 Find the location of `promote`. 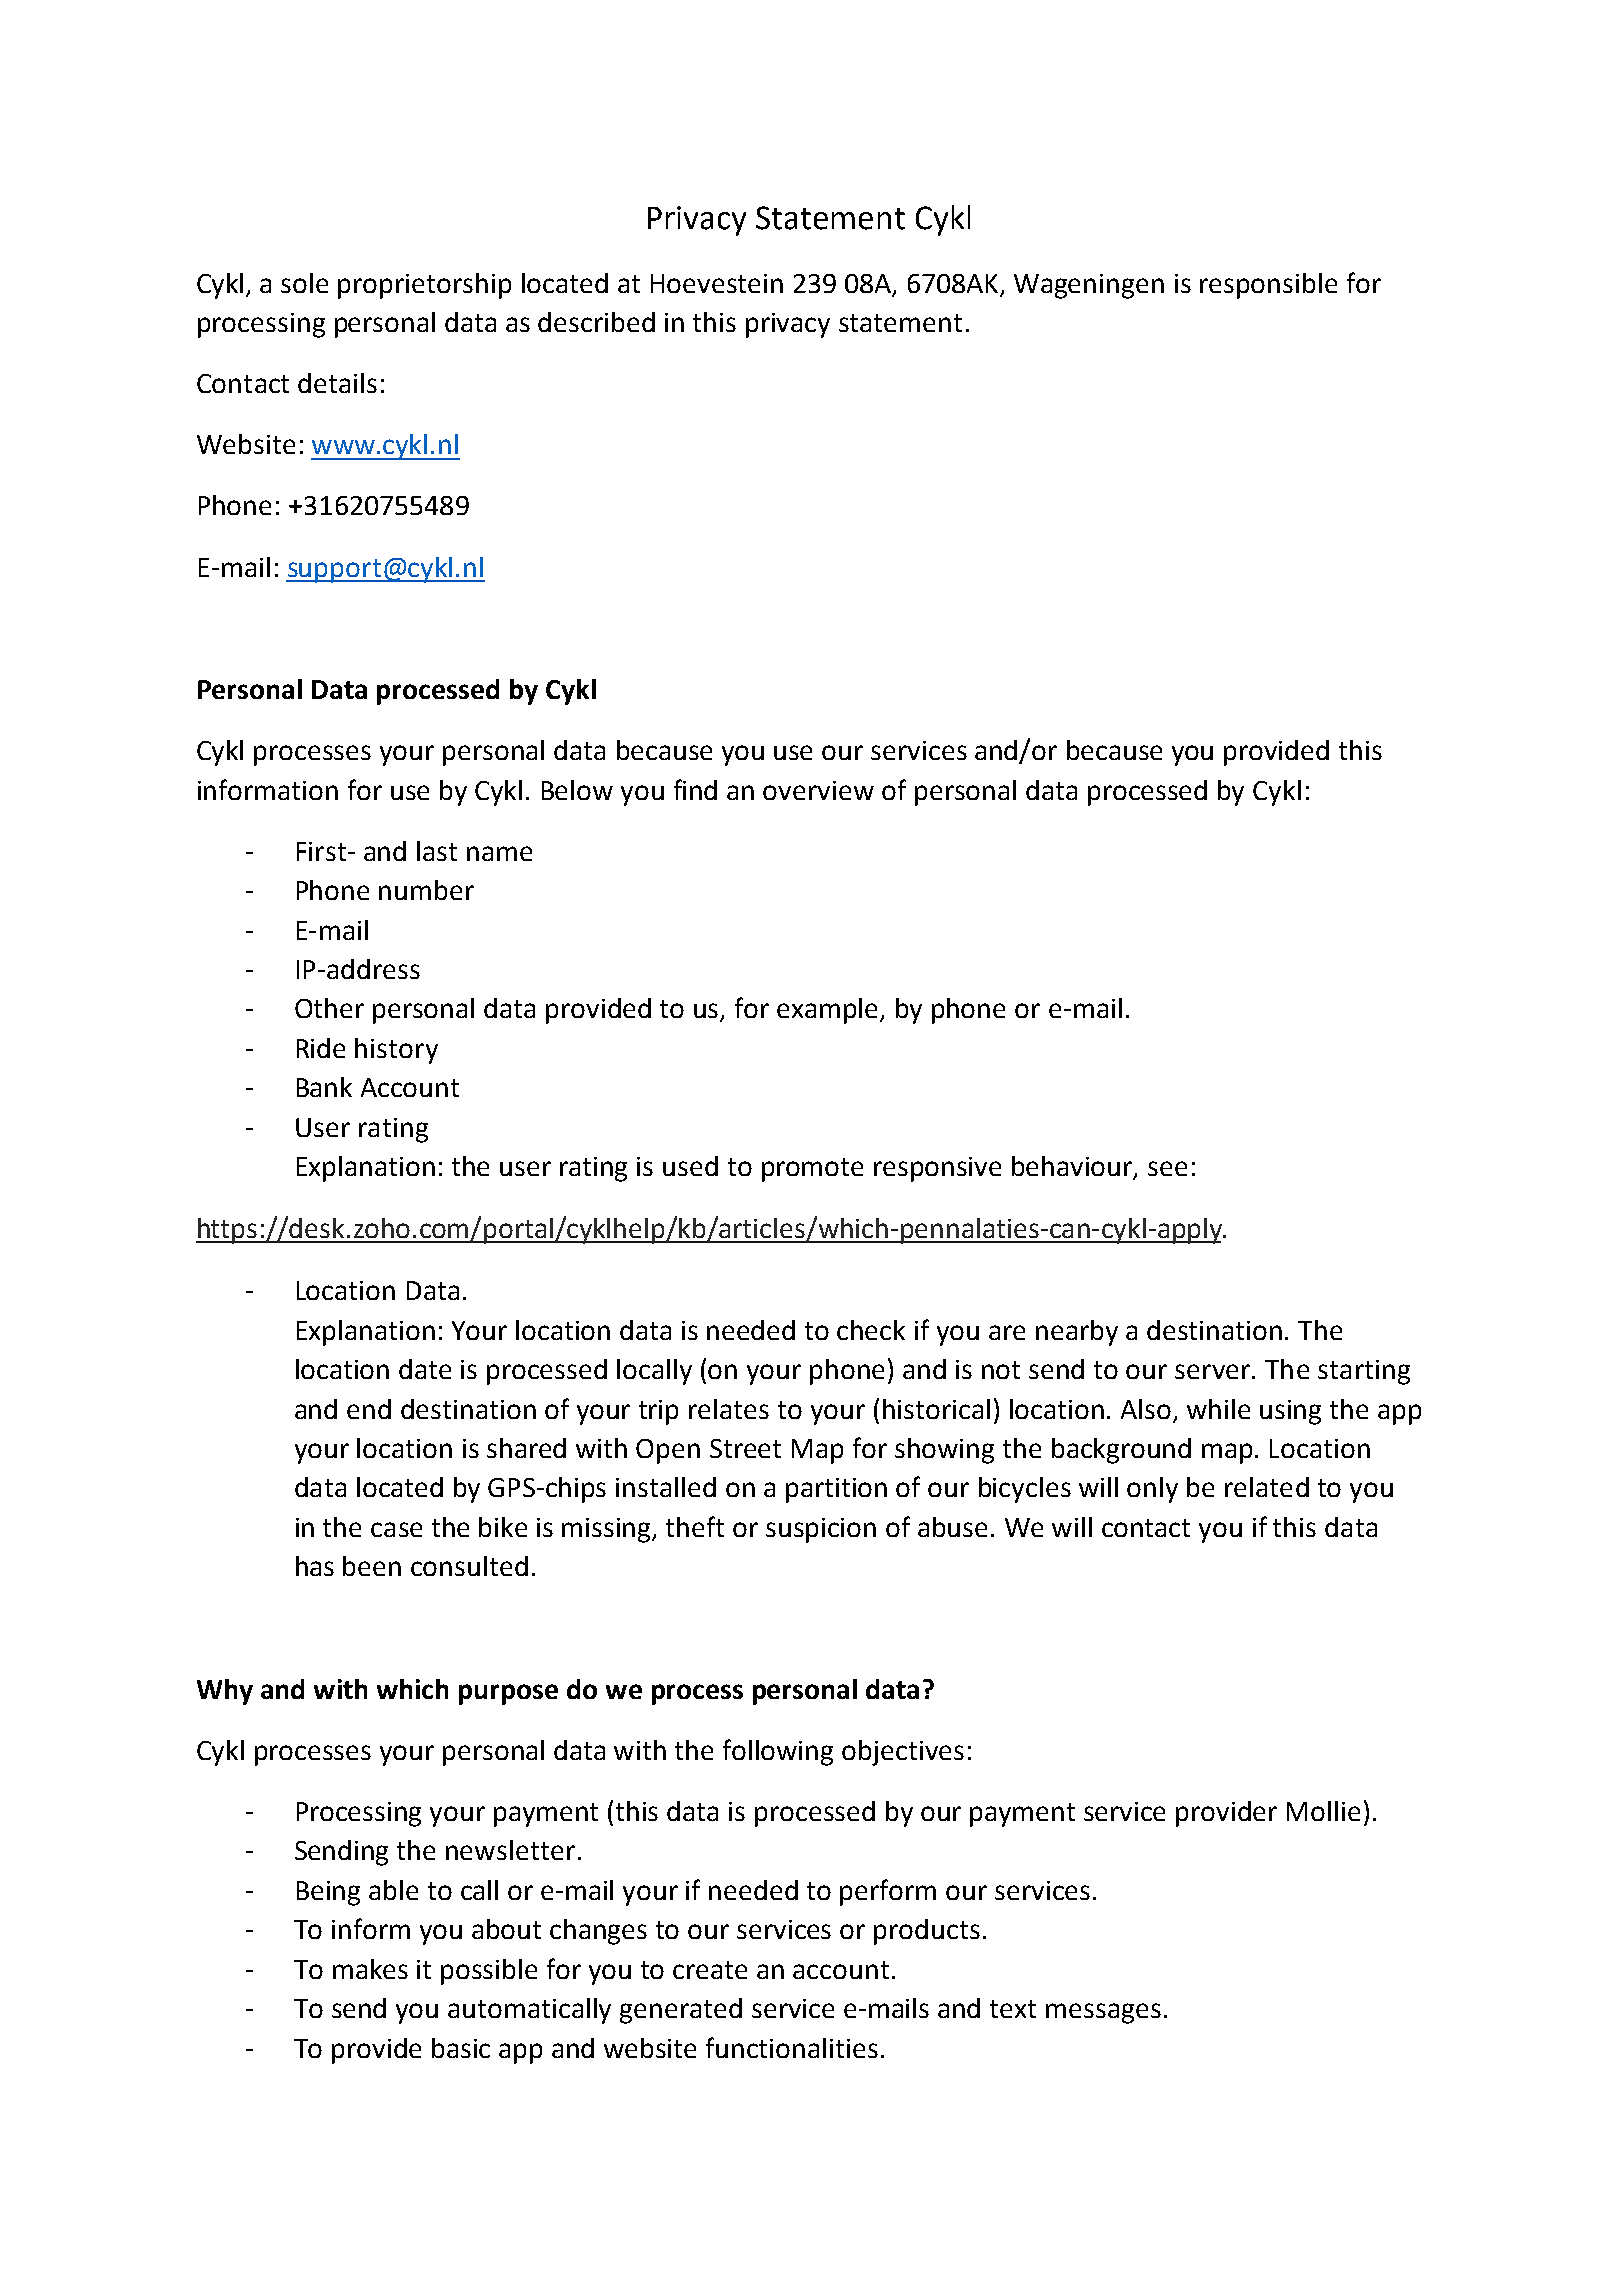

promote is located at coordinates (812, 1170).
